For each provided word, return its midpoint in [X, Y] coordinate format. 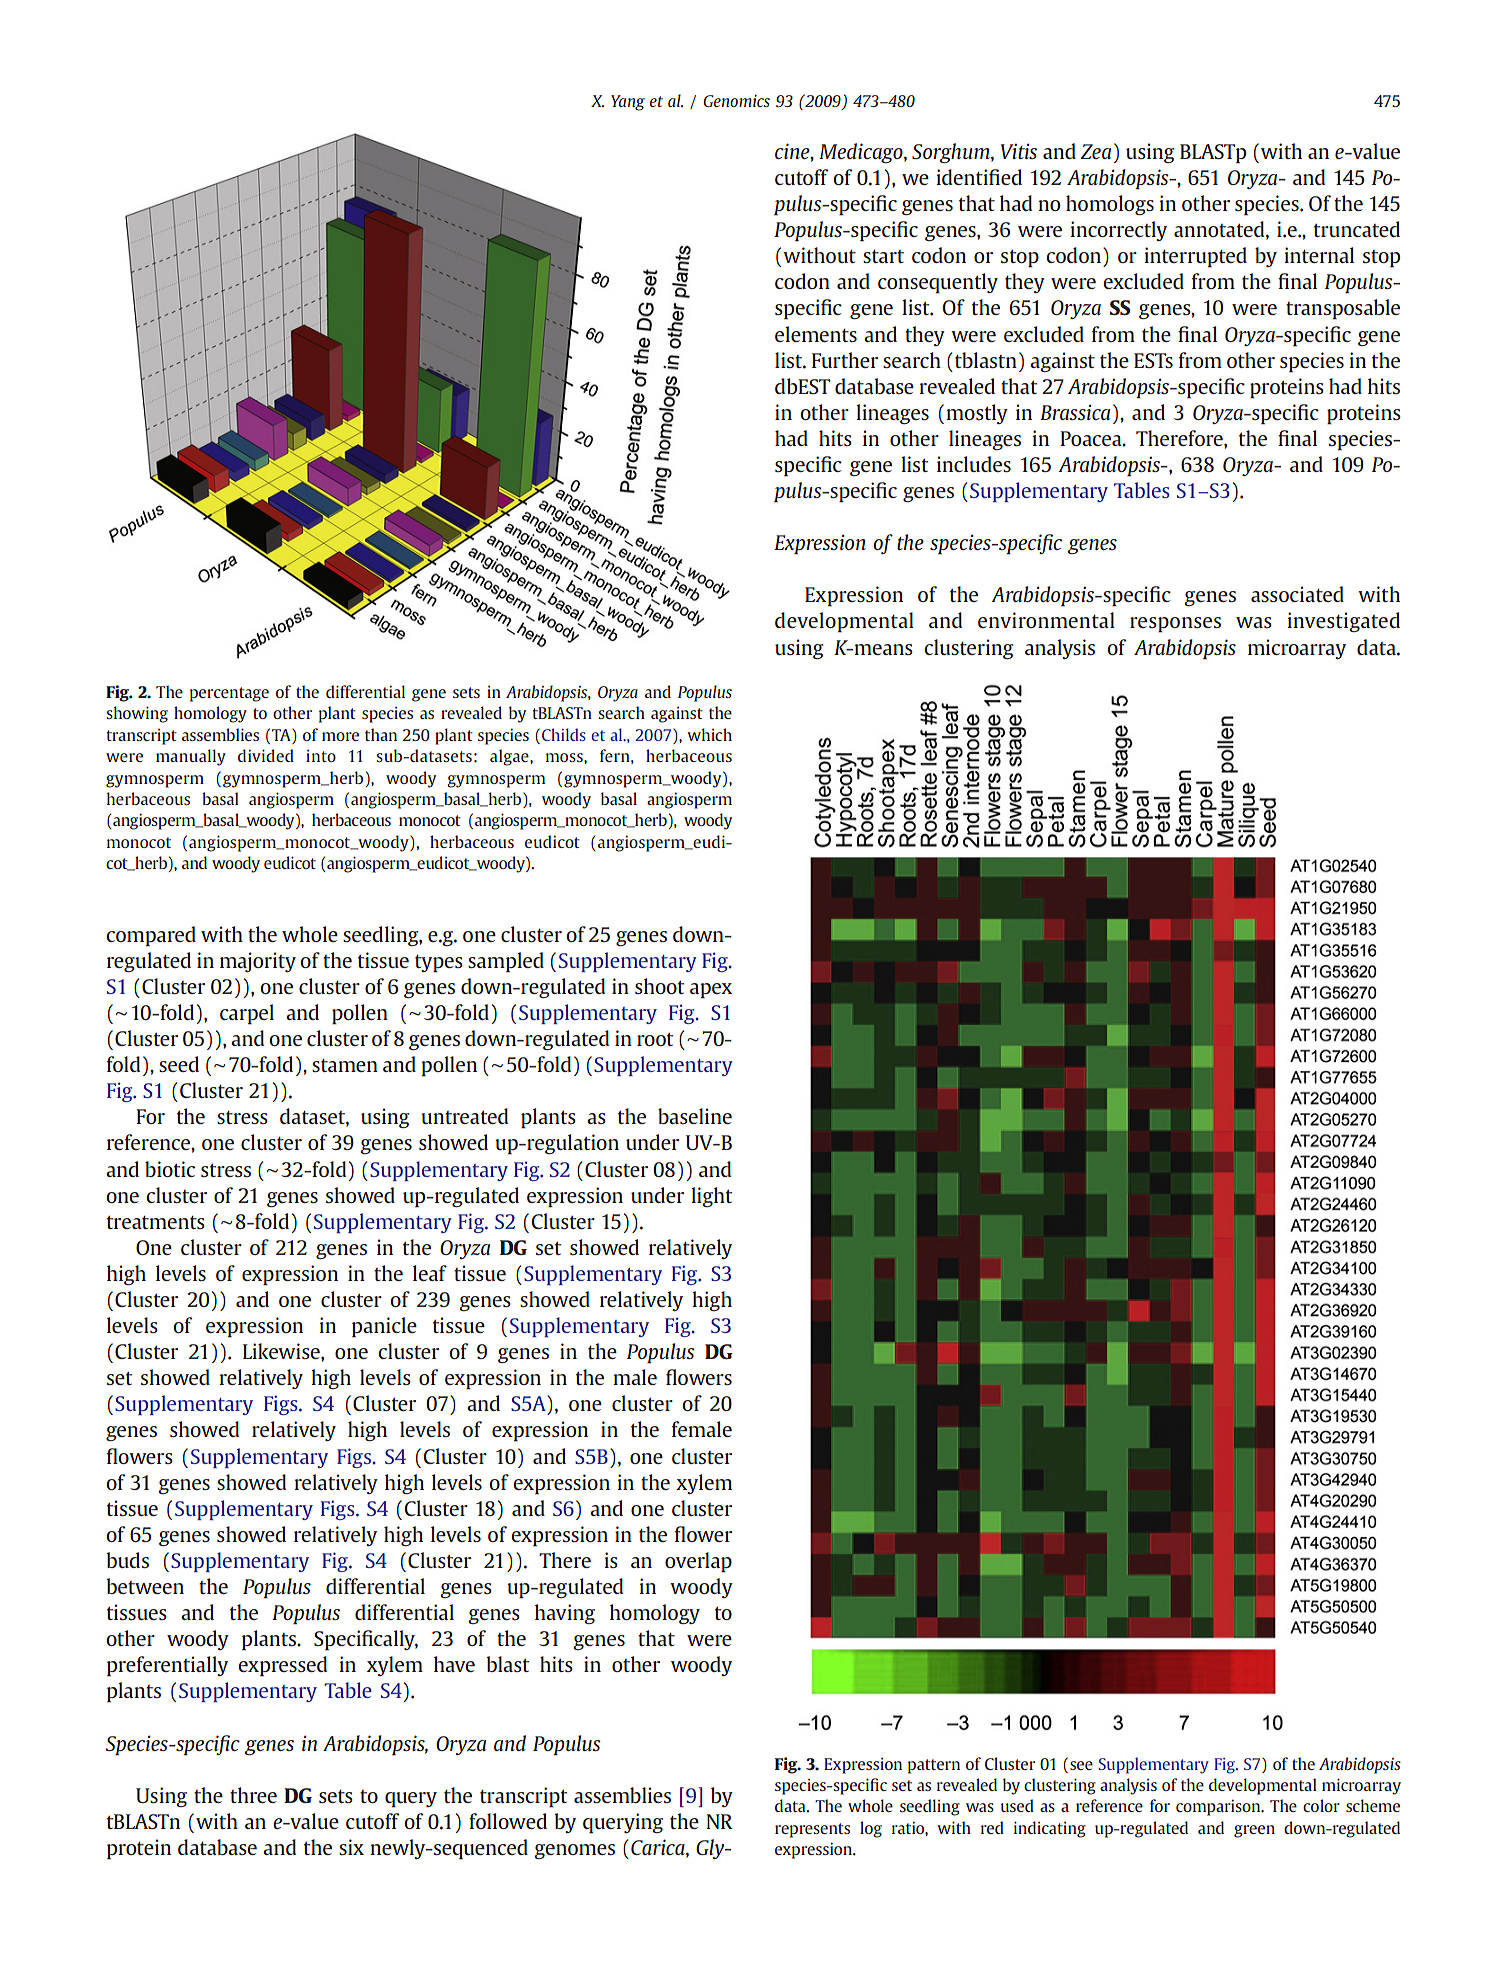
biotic [170, 1169]
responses [1175, 625]
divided [266, 755]
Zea [1096, 151]
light [711, 1197]
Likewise [282, 1351]
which [709, 734]
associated [1297, 594]
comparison [1219, 1807]
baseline [695, 1116]
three [253, 1795]
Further [845, 360]
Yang [628, 103]
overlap [698, 1562]
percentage [229, 694]
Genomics [736, 101]
